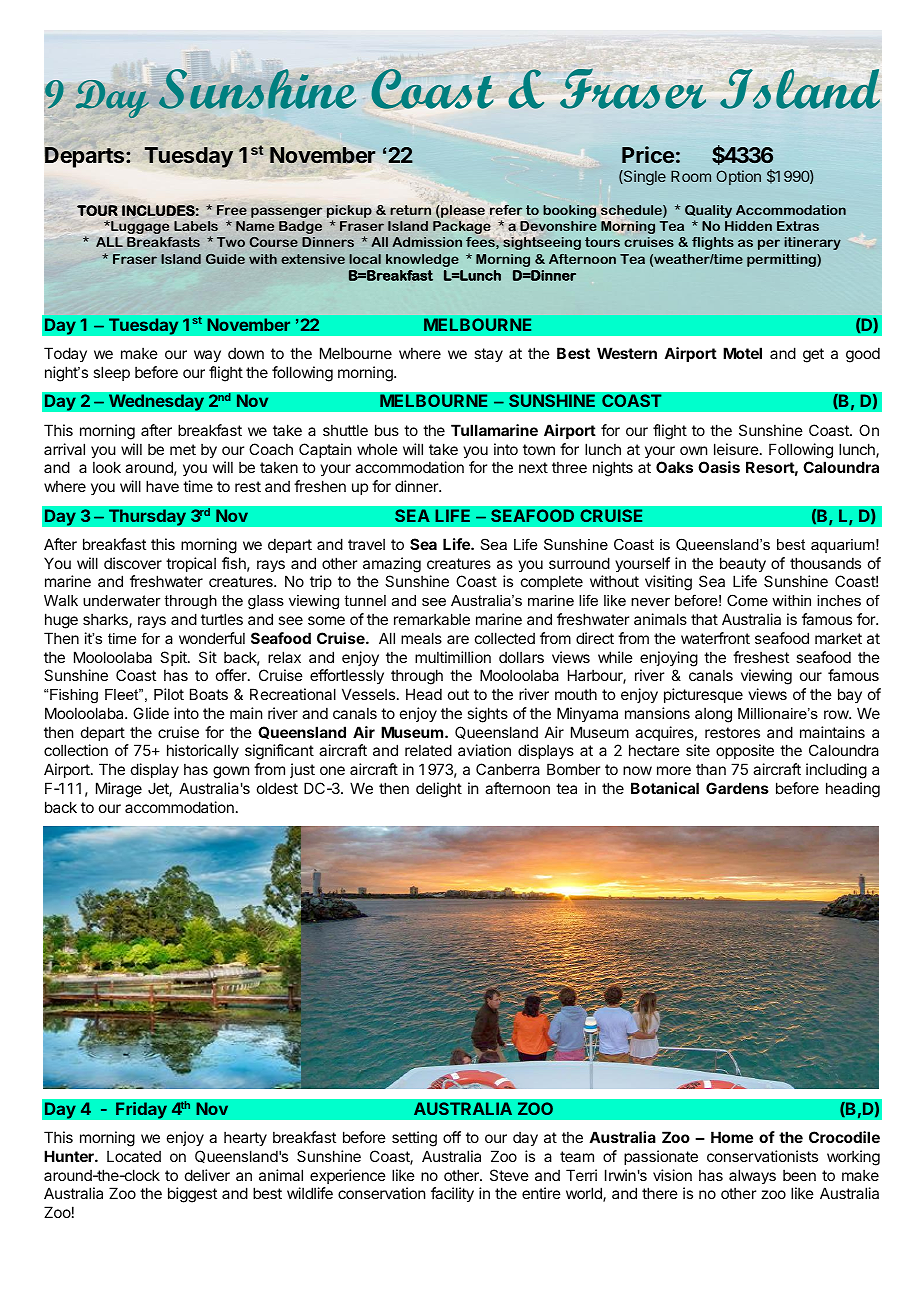  What do you see at coordinates (761, 657) in the screenshot?
I see `freshest` at bounding box center [761, 657].
